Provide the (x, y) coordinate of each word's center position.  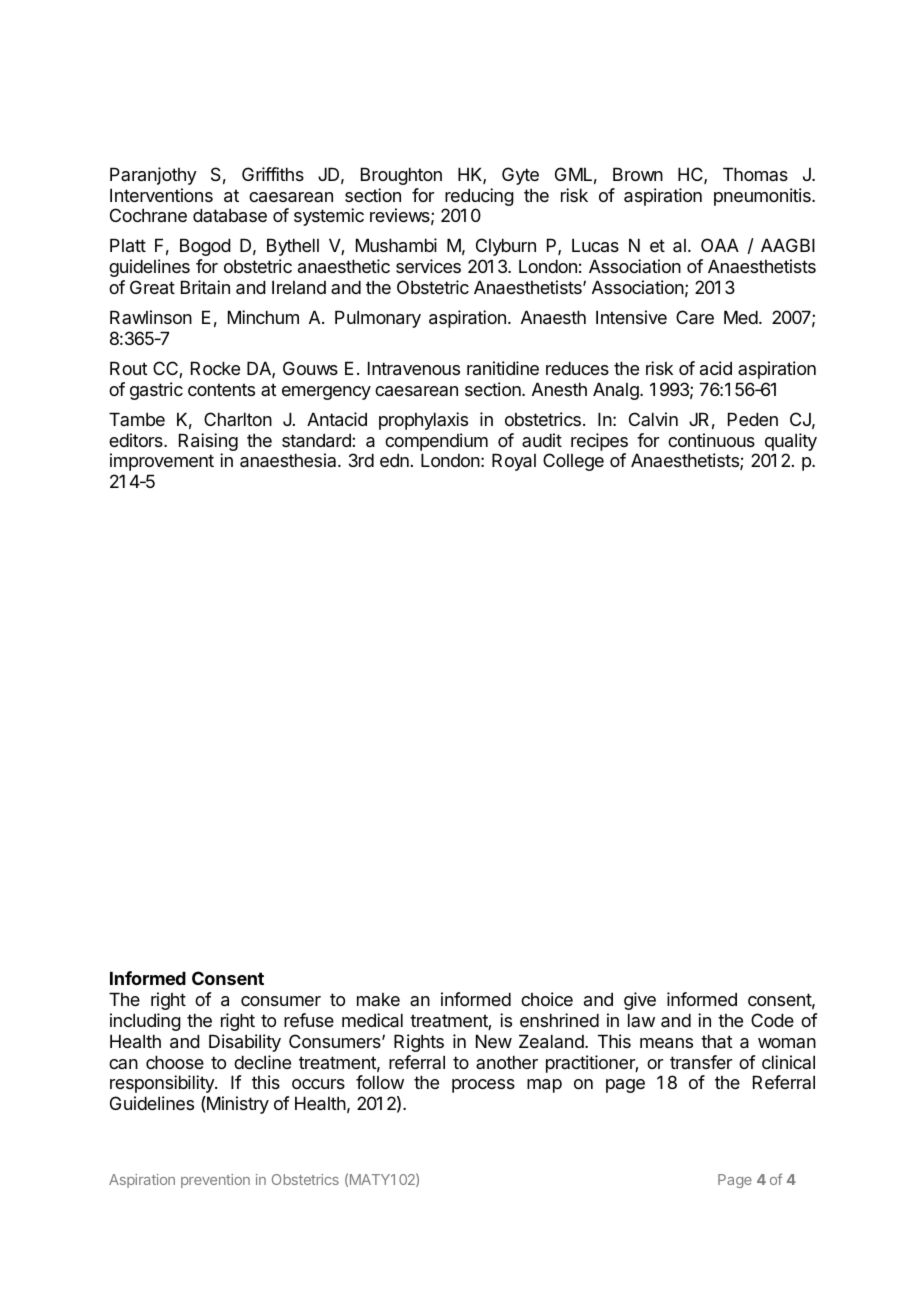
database (230, 215)
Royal (514, 462)
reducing (479, 198)
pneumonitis (763, 197)
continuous (711, 440)
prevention (215, 1181)
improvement (162, 462)
